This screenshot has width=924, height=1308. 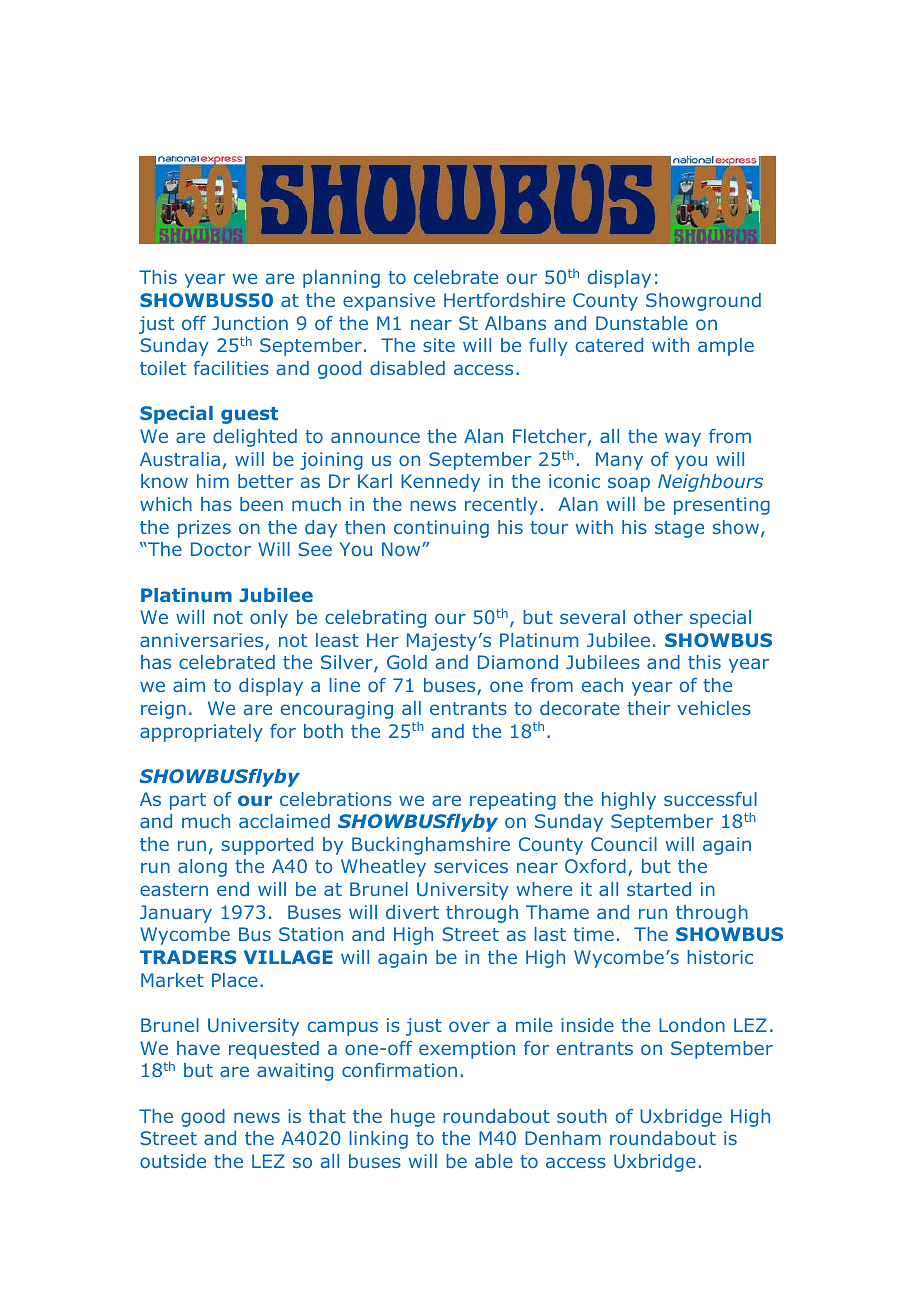 What do you see at coordinates (648, 708) in the screenshot?
I see `their` at bounding box center [648, 708].
